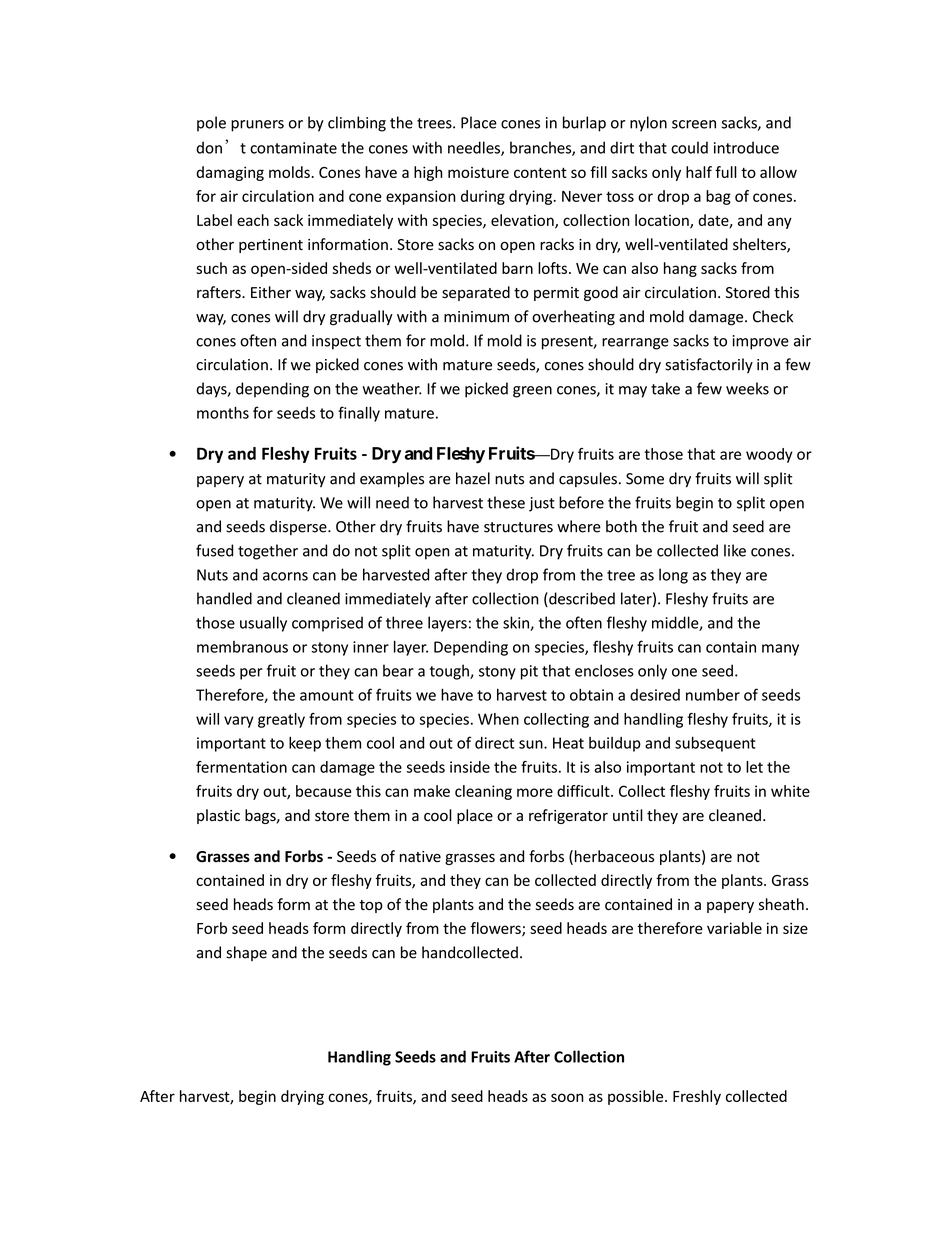  Describe the element at coordinates (478, 172) in the screenshot. I see `moisture` at that location.
